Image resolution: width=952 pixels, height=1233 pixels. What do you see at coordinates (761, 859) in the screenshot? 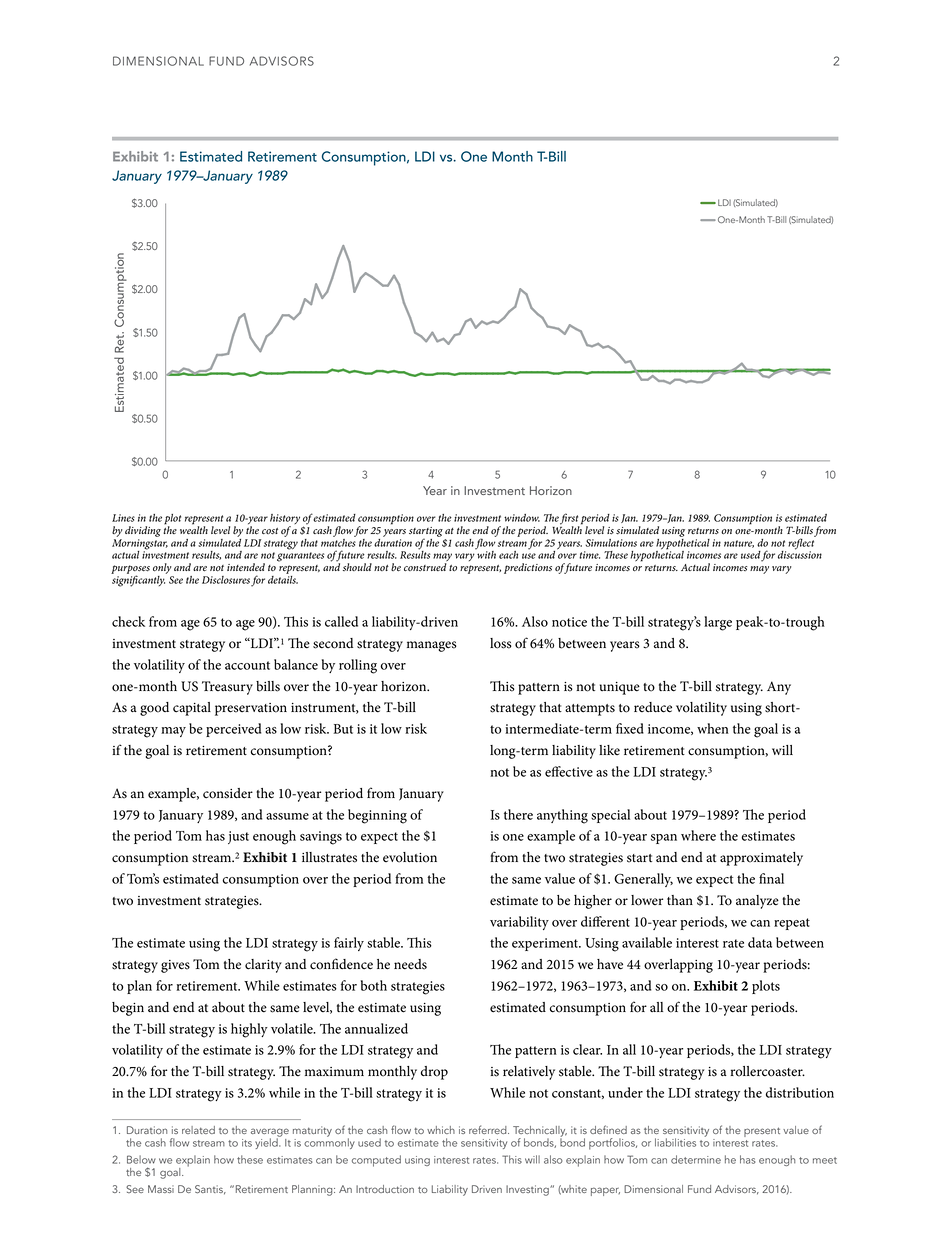
I see `approximately` at bounding box center [761, 859].
